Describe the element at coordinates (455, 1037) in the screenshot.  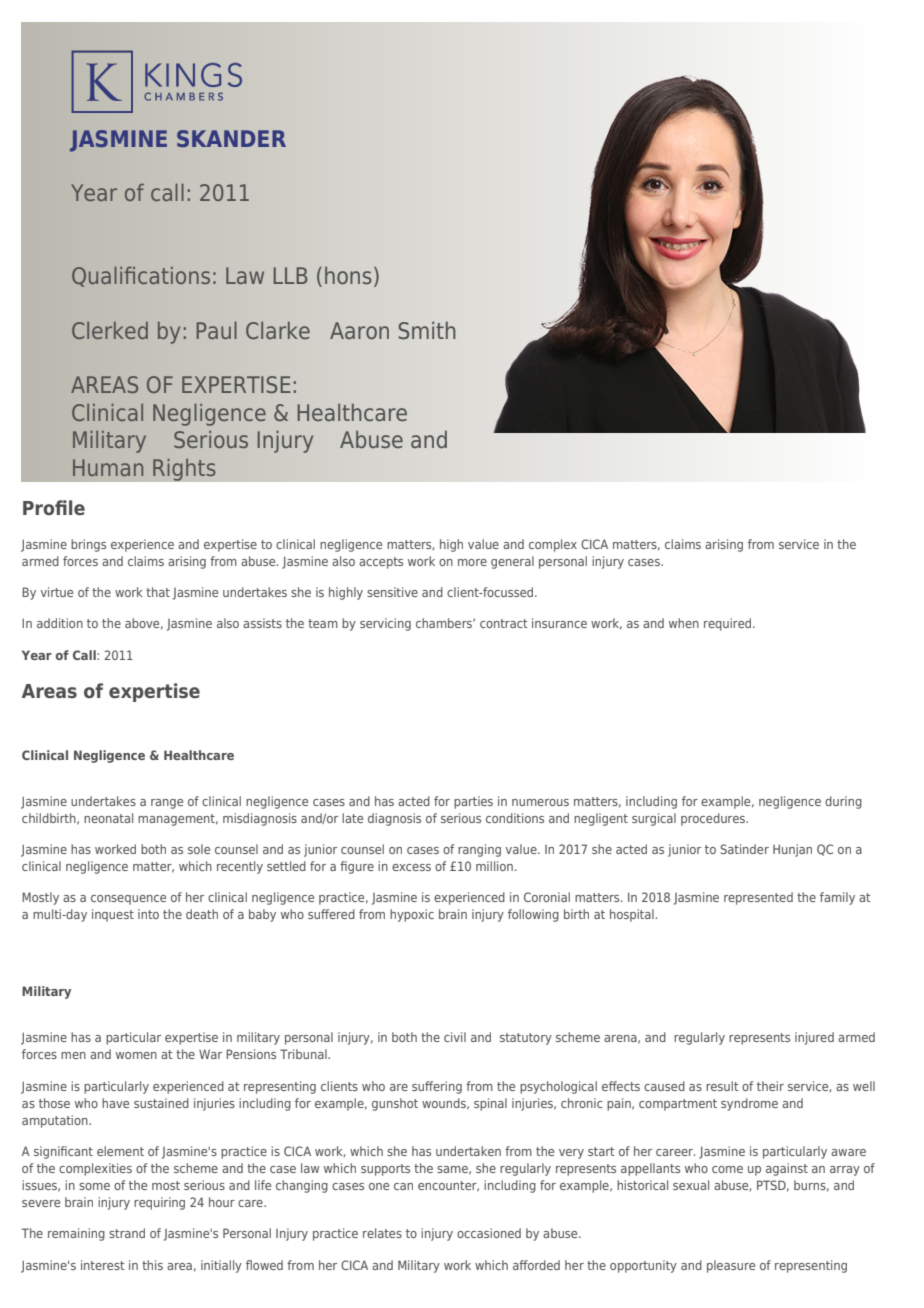
I see `civil` at that location.
